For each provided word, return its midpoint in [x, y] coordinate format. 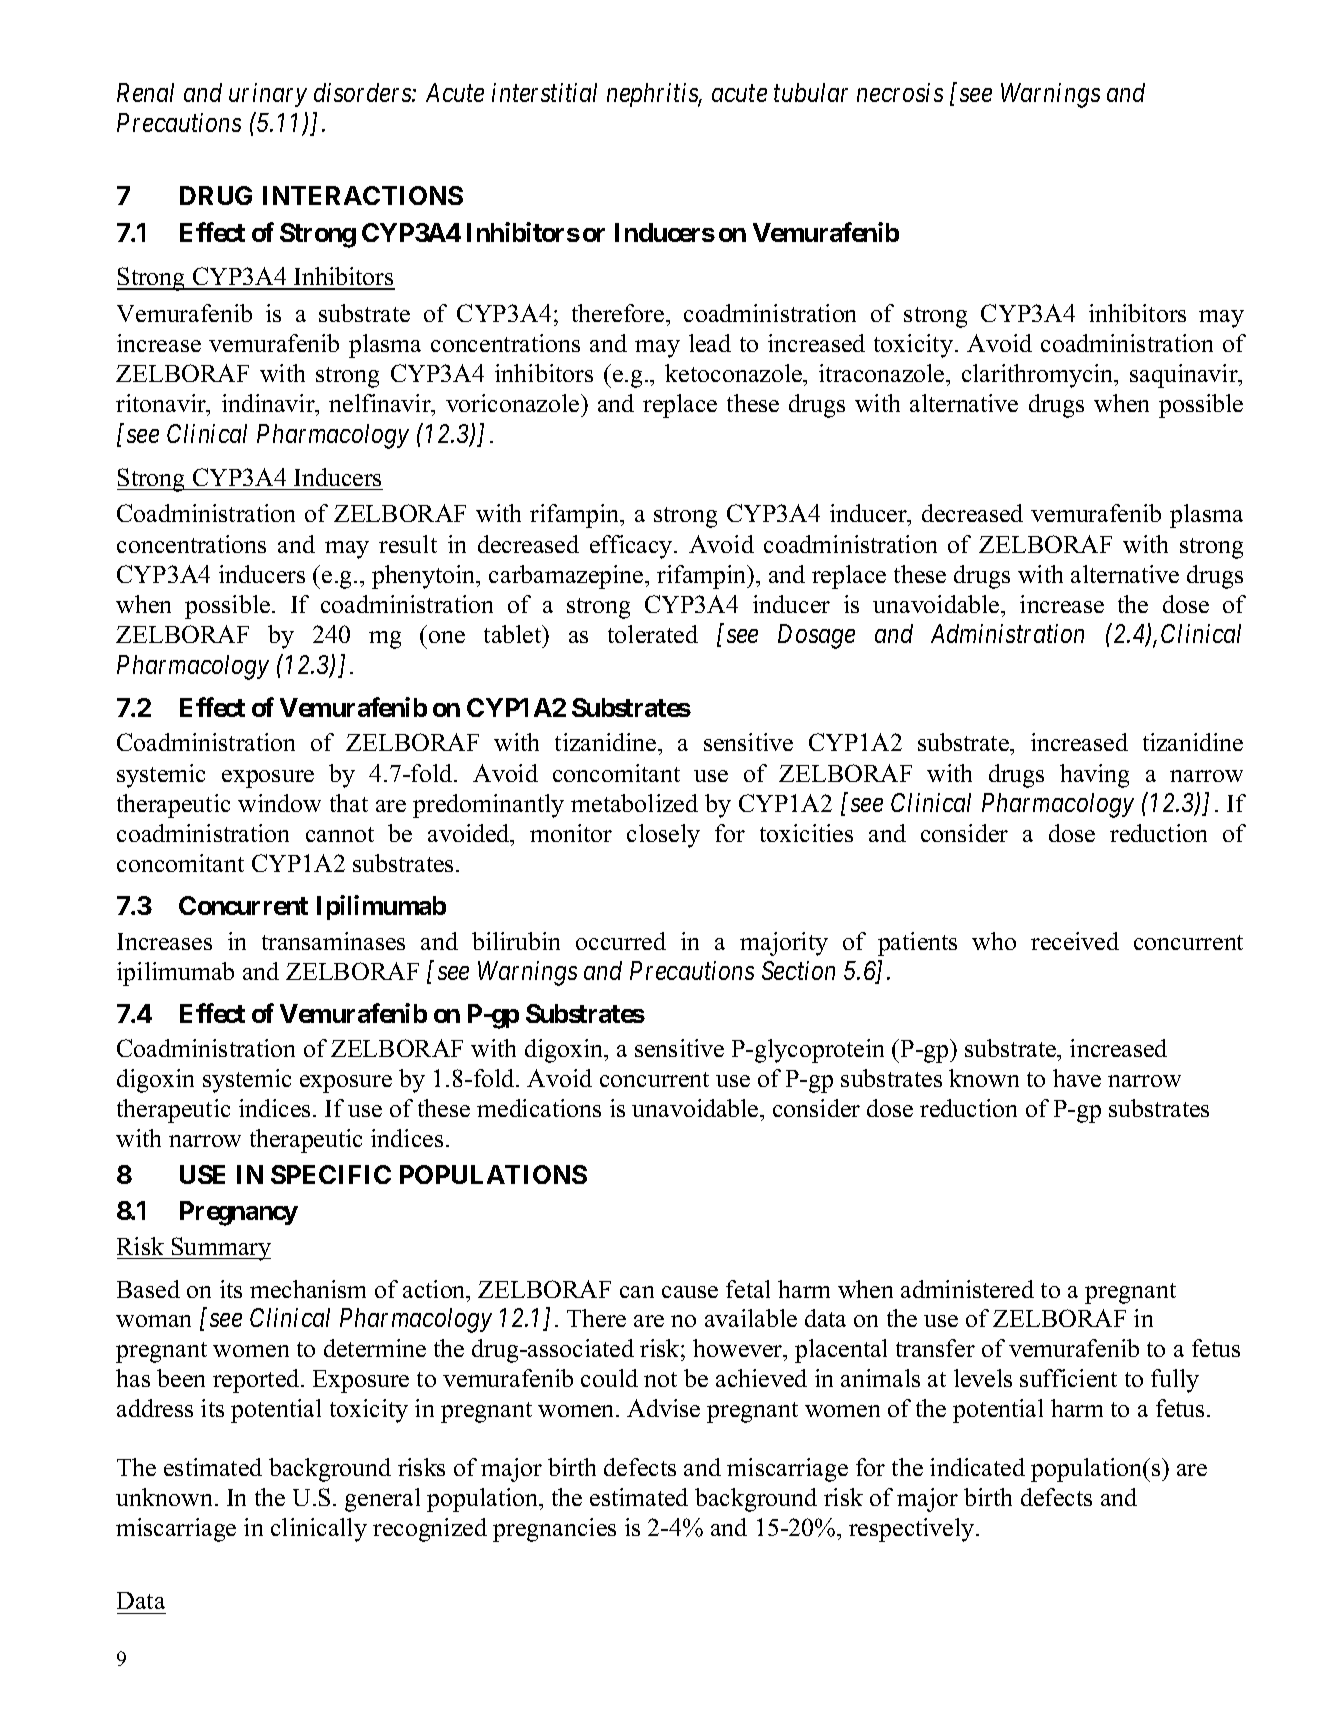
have [1077, 1078]
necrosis [900, 92]
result [408, 544]
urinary [268, 95]
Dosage [816, 636]
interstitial [544, 92]
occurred [621, 941]
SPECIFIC [331, 1174]
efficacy [632, 547]
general [382, 1500]
